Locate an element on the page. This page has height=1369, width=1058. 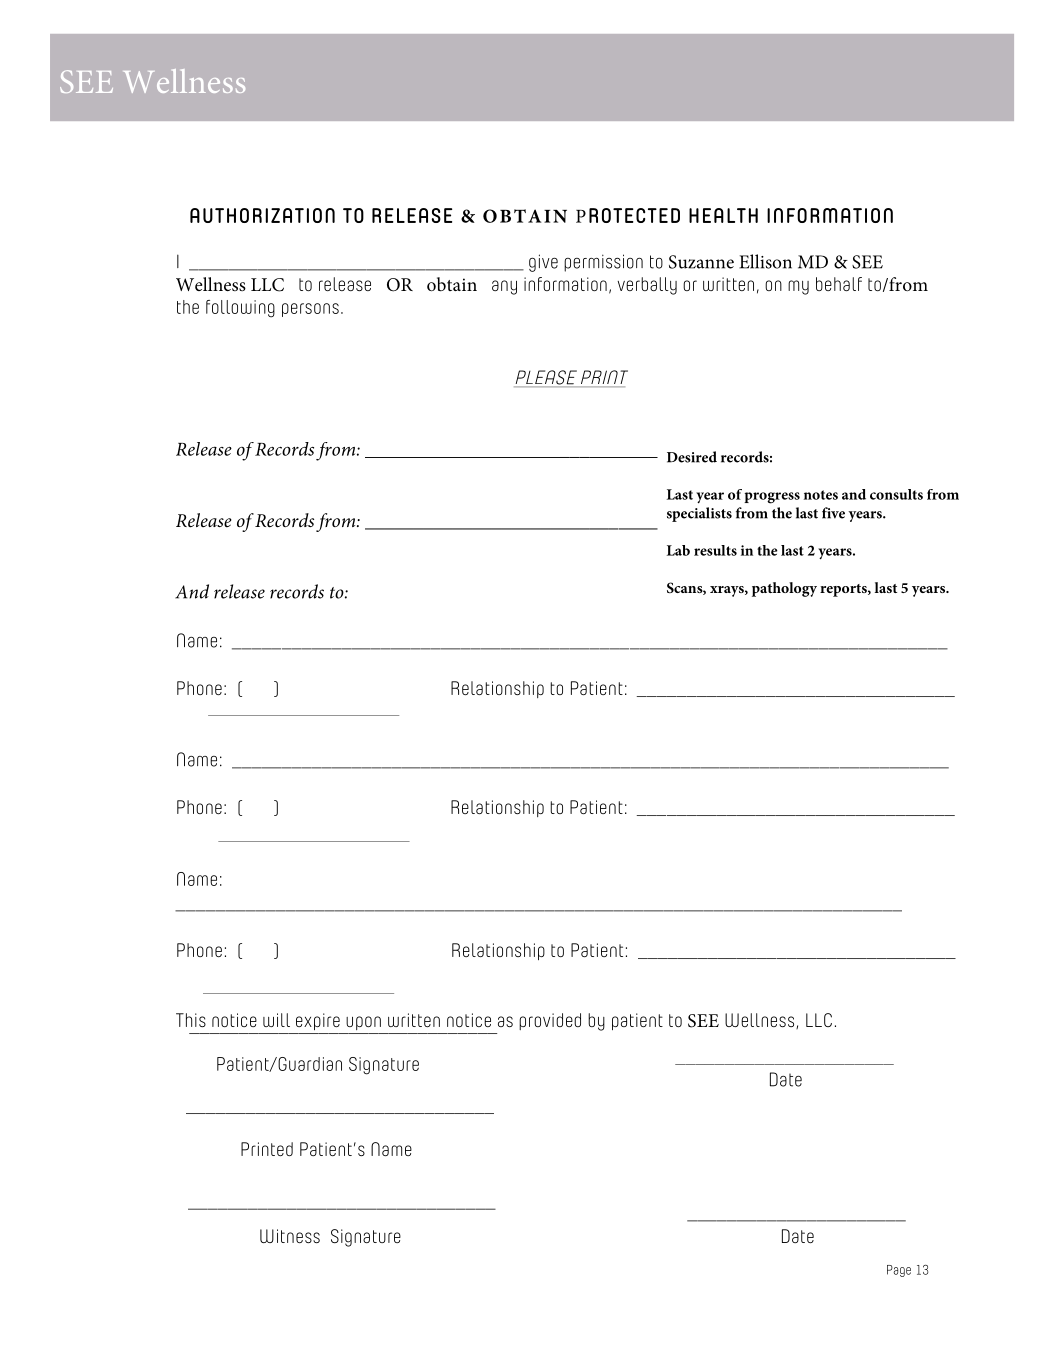
results is located at coordinates (715, 550).
